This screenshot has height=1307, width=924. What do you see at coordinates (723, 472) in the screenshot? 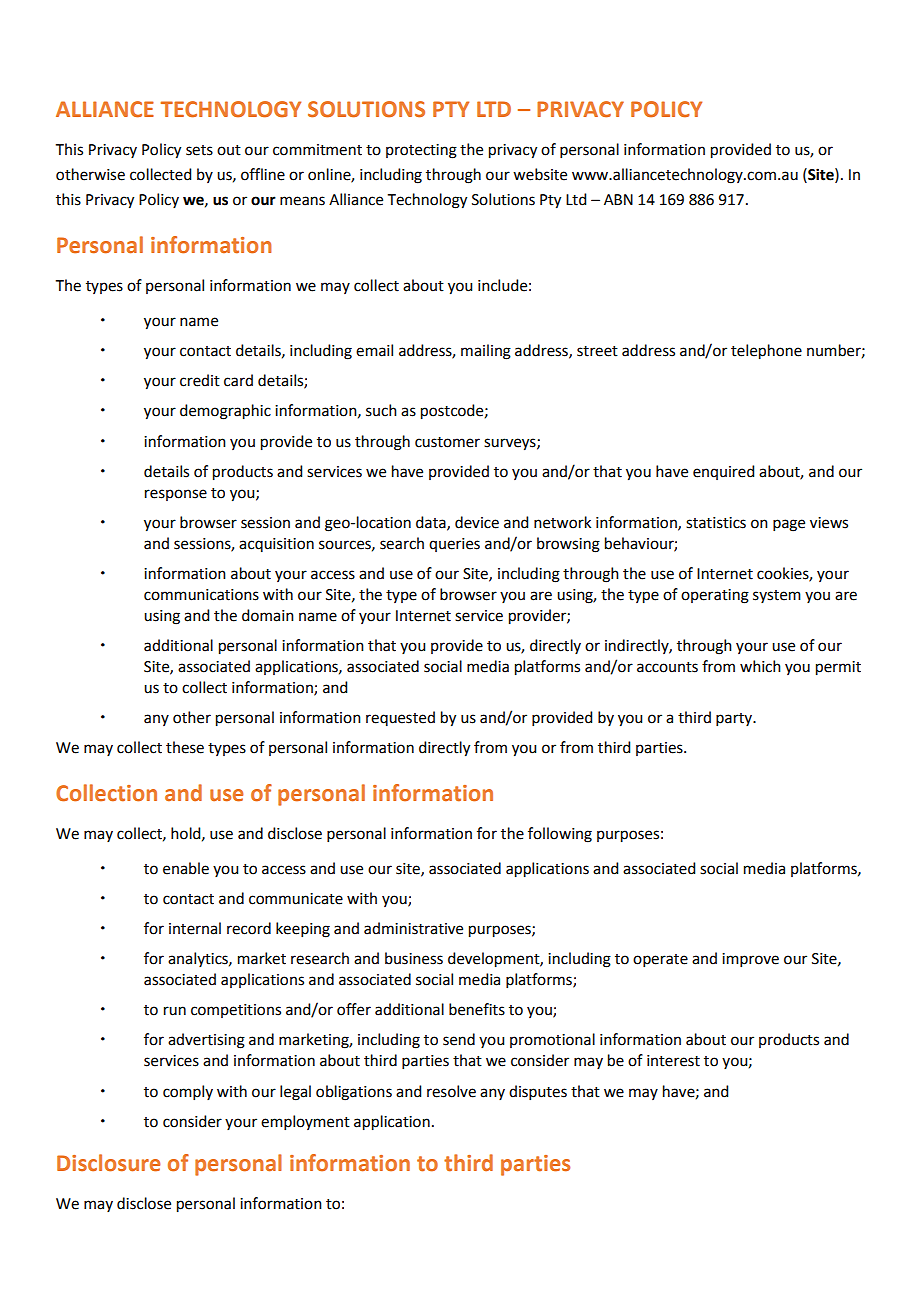
I see `enquired` at bounding box center [723, 472].
